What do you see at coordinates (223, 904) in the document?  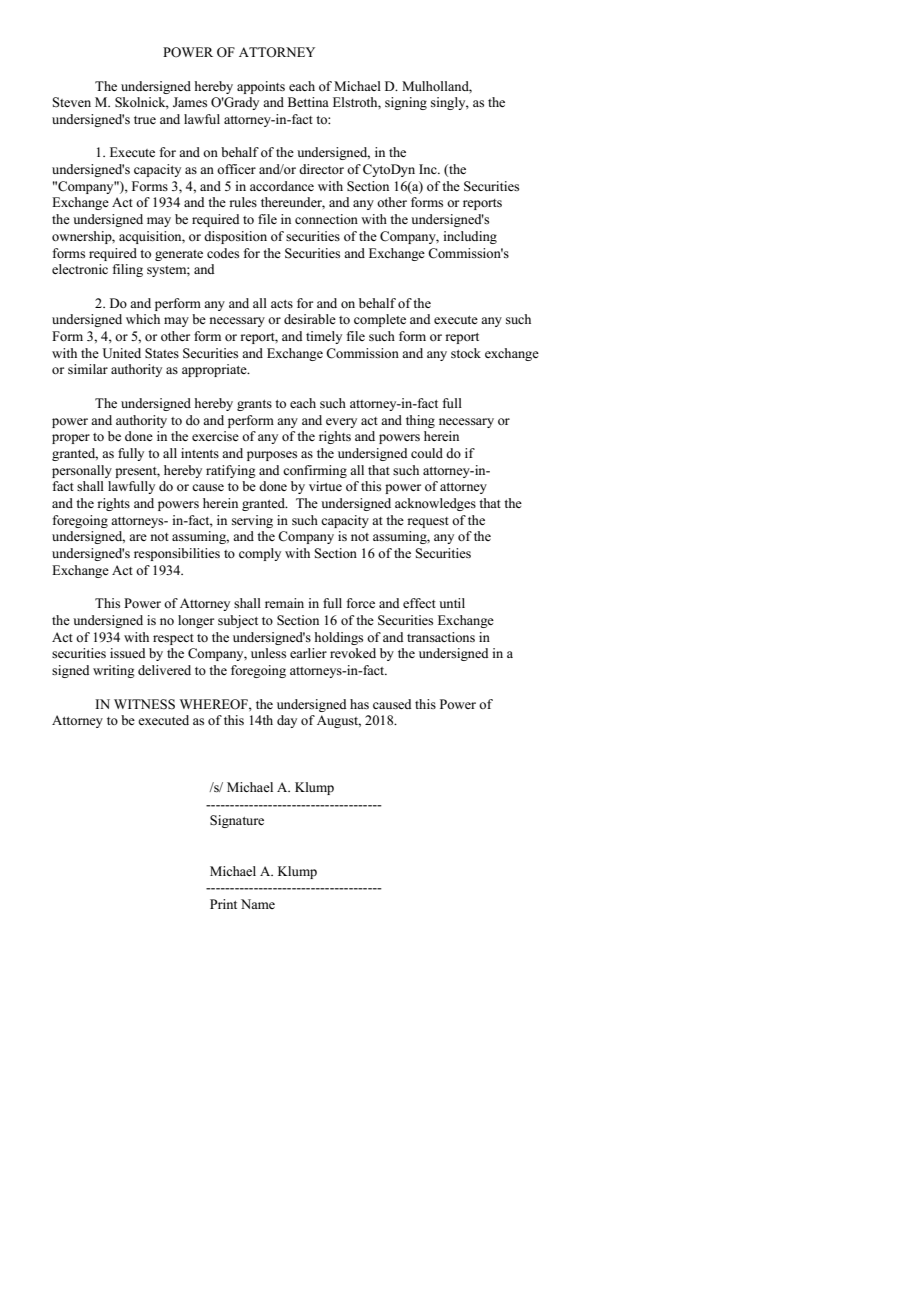 I see `Print` at bounding box center [223, 904].
